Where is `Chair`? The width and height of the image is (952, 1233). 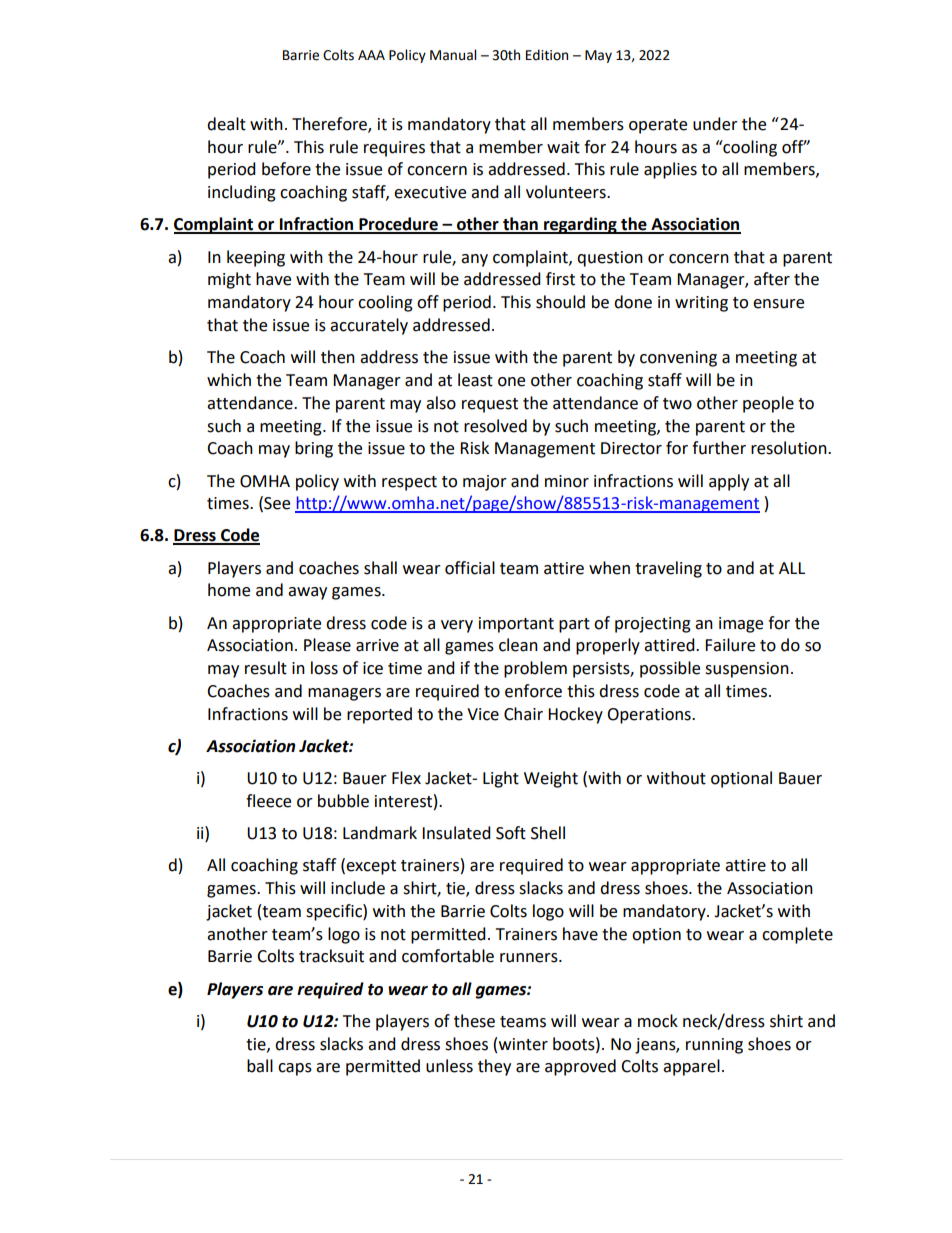 Chair is located at coordinates (523, 714).
